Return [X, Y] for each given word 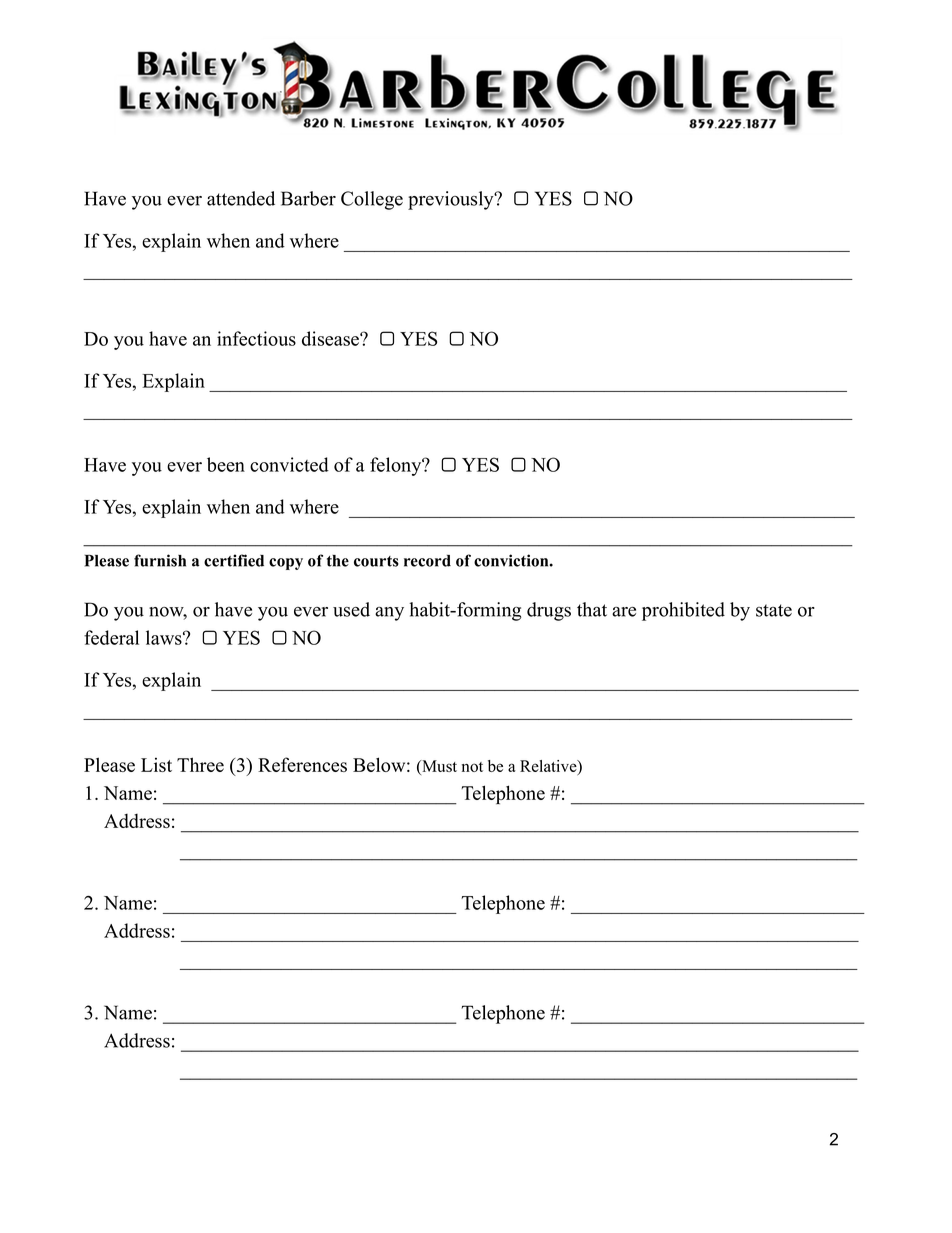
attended [241, 198]
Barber [308, 198]
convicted [289, 464]
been [226, 464]
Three [200, 764]
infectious [256, 338]
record [427, 561]
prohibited [683, 611]
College [372, 200]
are [624, 612]
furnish [160, 560]
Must [438, 766]
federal [111, 637]
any [389, 614]
